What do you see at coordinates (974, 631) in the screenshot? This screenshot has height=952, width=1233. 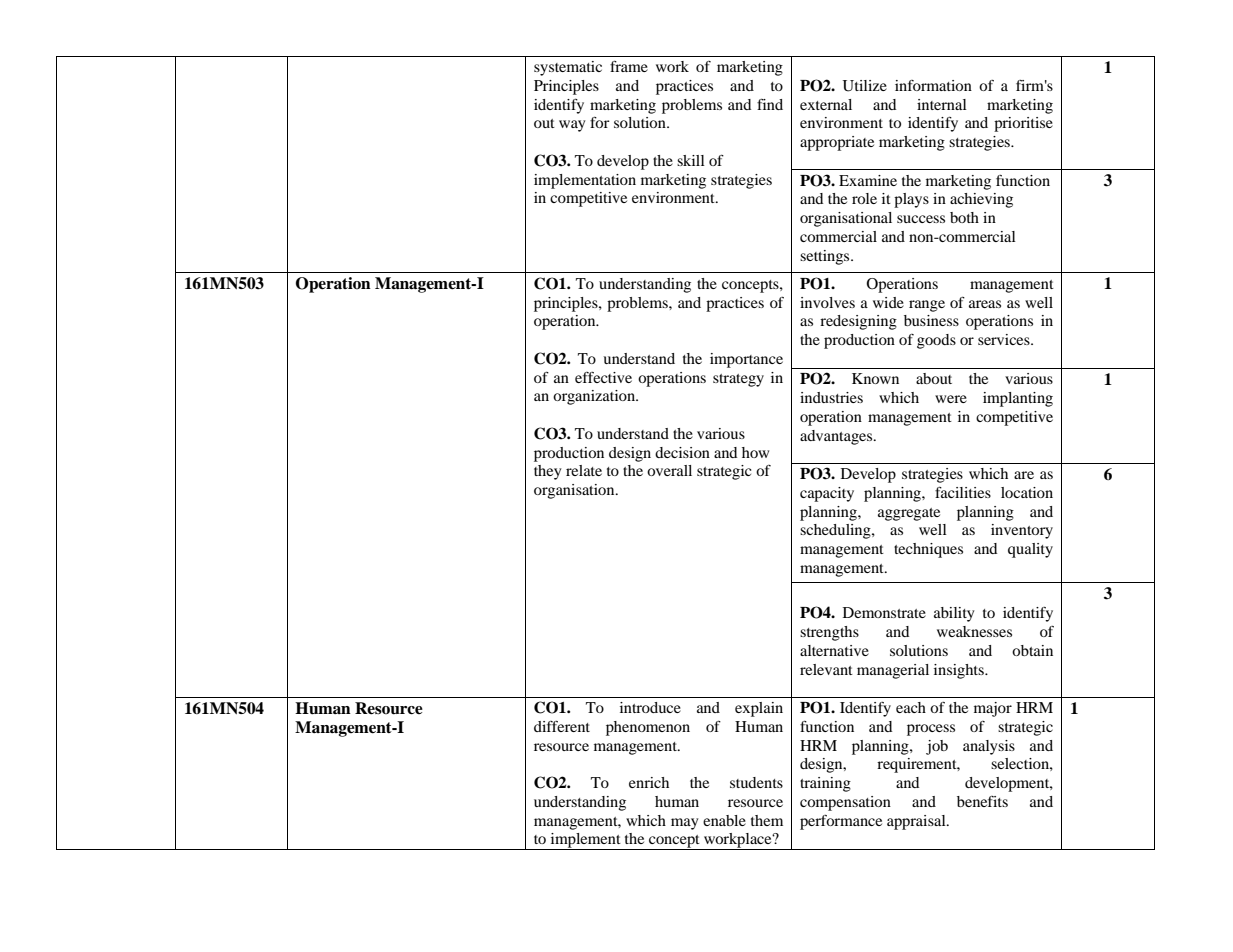 I see `weaknesses` at bounding box center [974, 631].
